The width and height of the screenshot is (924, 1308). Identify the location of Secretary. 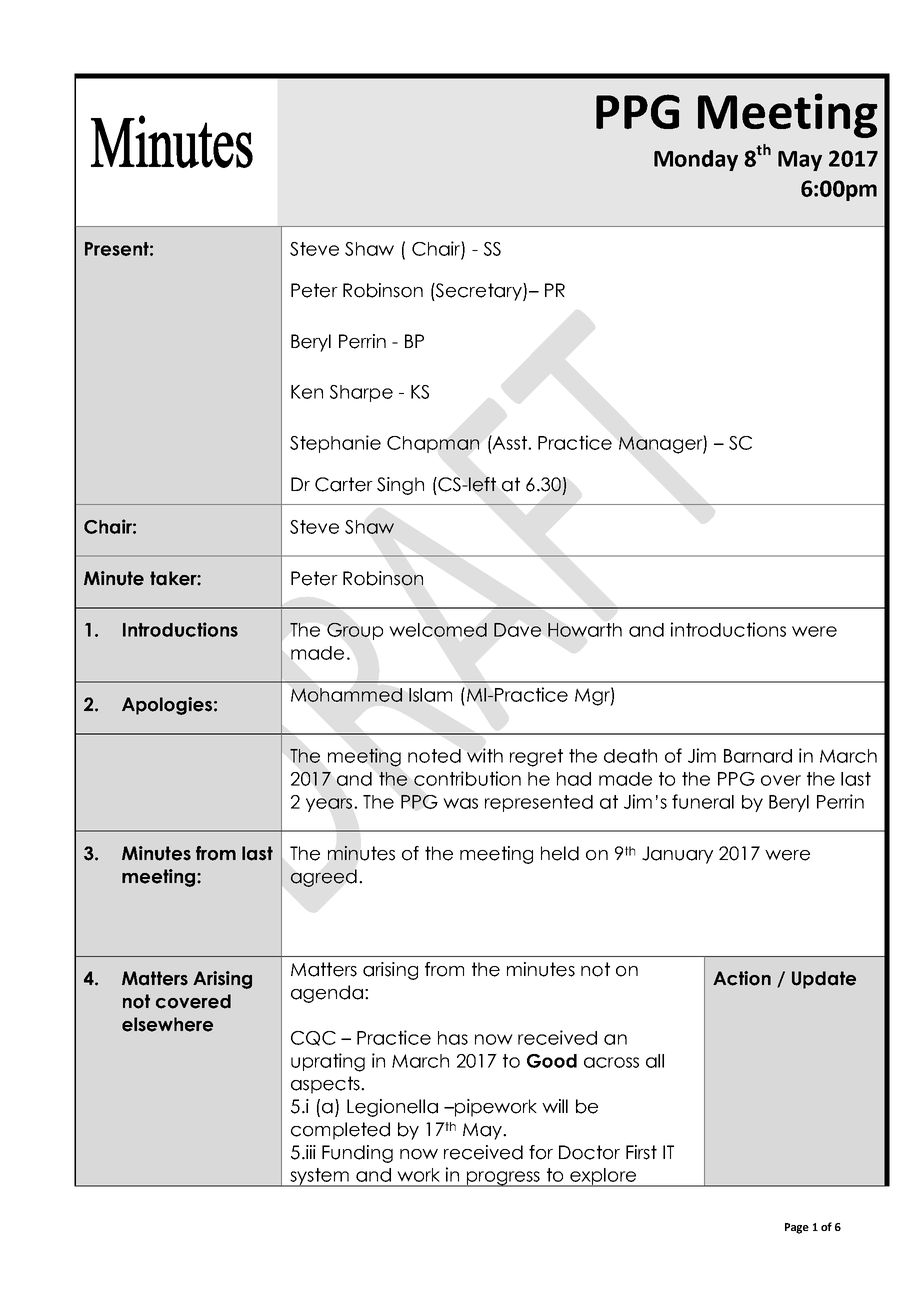
(479, 292).
